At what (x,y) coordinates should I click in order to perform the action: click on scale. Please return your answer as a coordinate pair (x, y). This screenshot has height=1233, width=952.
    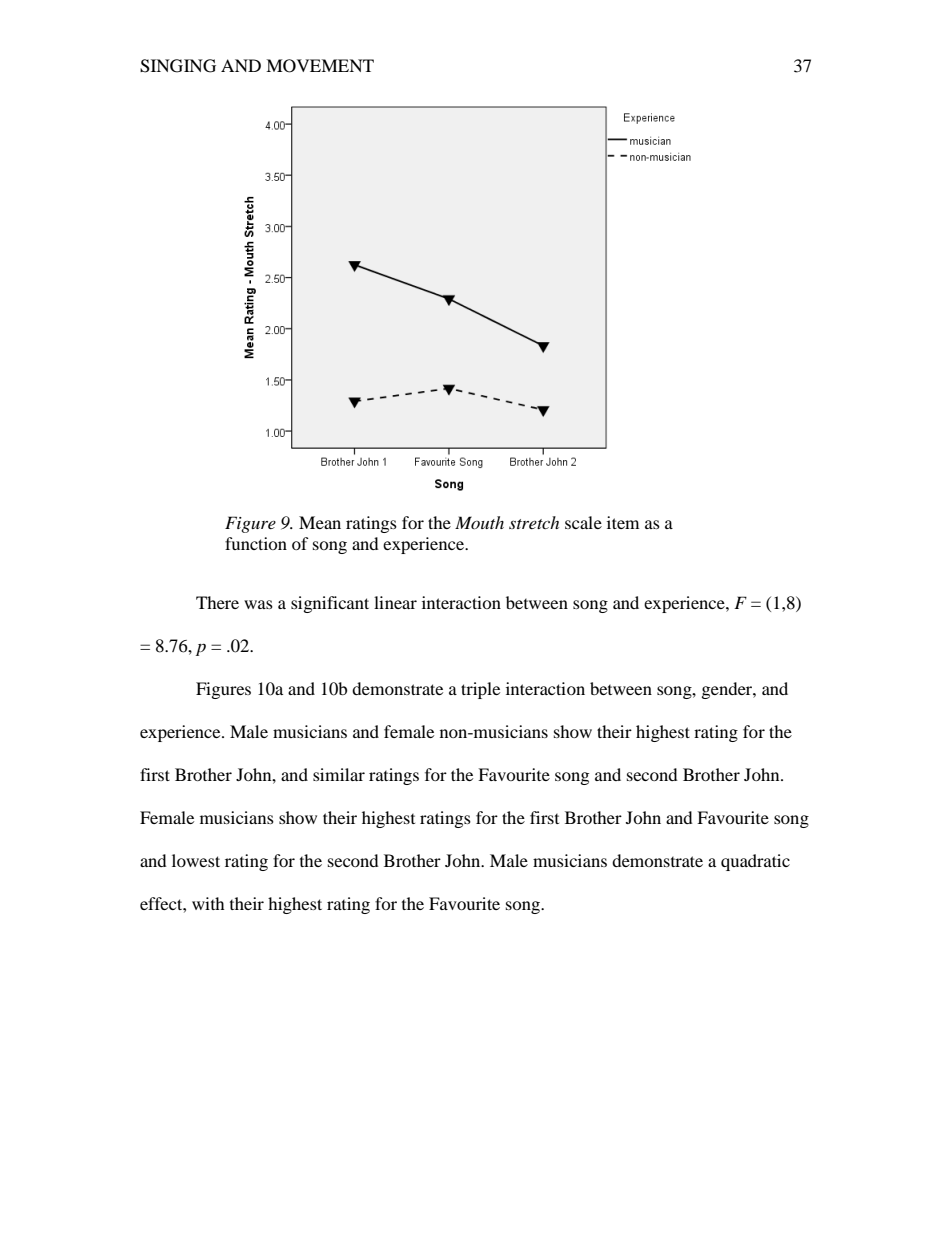
    Looking at the image, I should click on (583, 522).
